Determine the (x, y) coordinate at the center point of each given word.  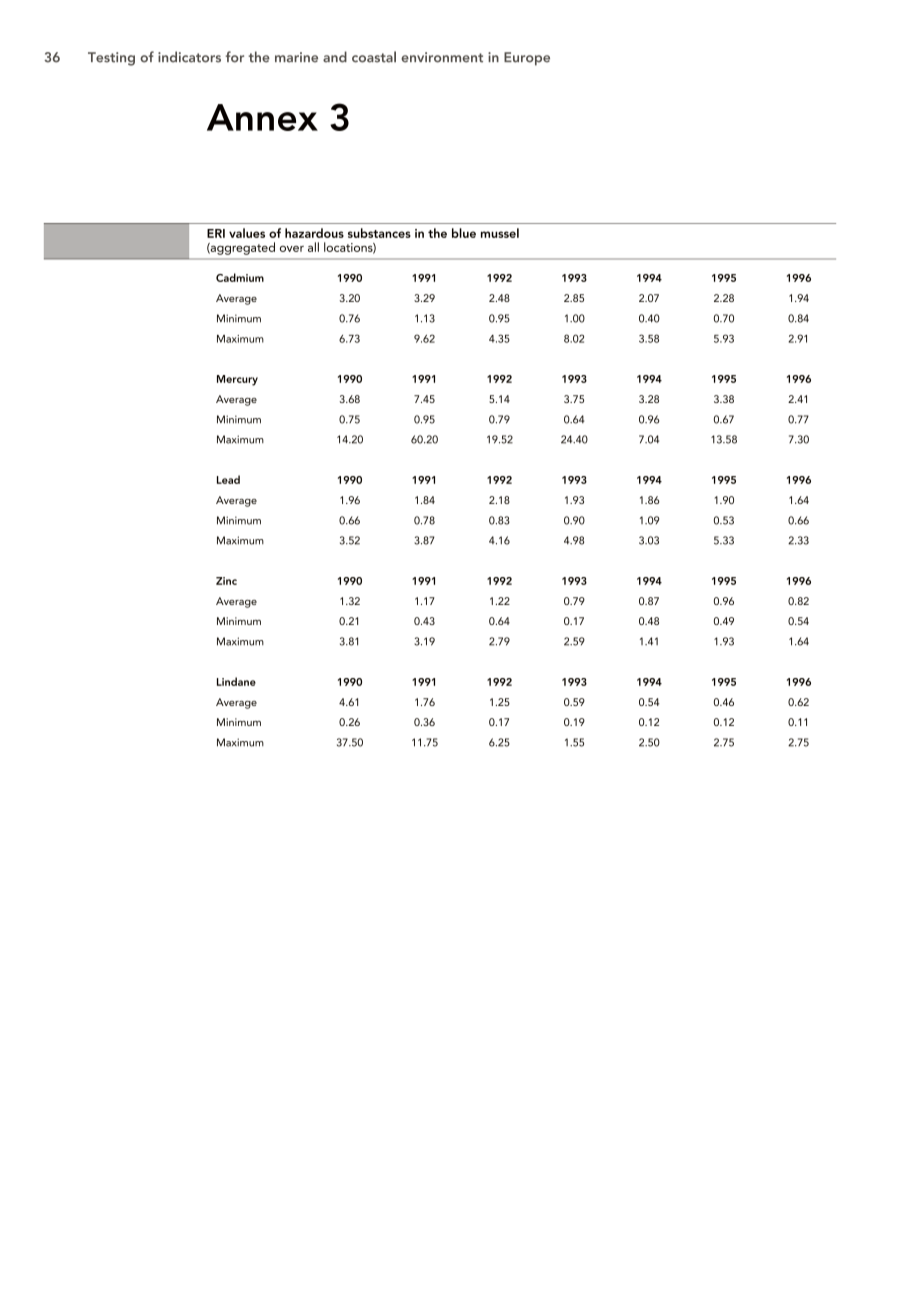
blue (464, 233)
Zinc (226, 581)
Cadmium (240, 277)
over (292, 249)
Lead (228, 479)
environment (442, 57)
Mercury (237, 380)
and (335, 57)
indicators (189, 57)
